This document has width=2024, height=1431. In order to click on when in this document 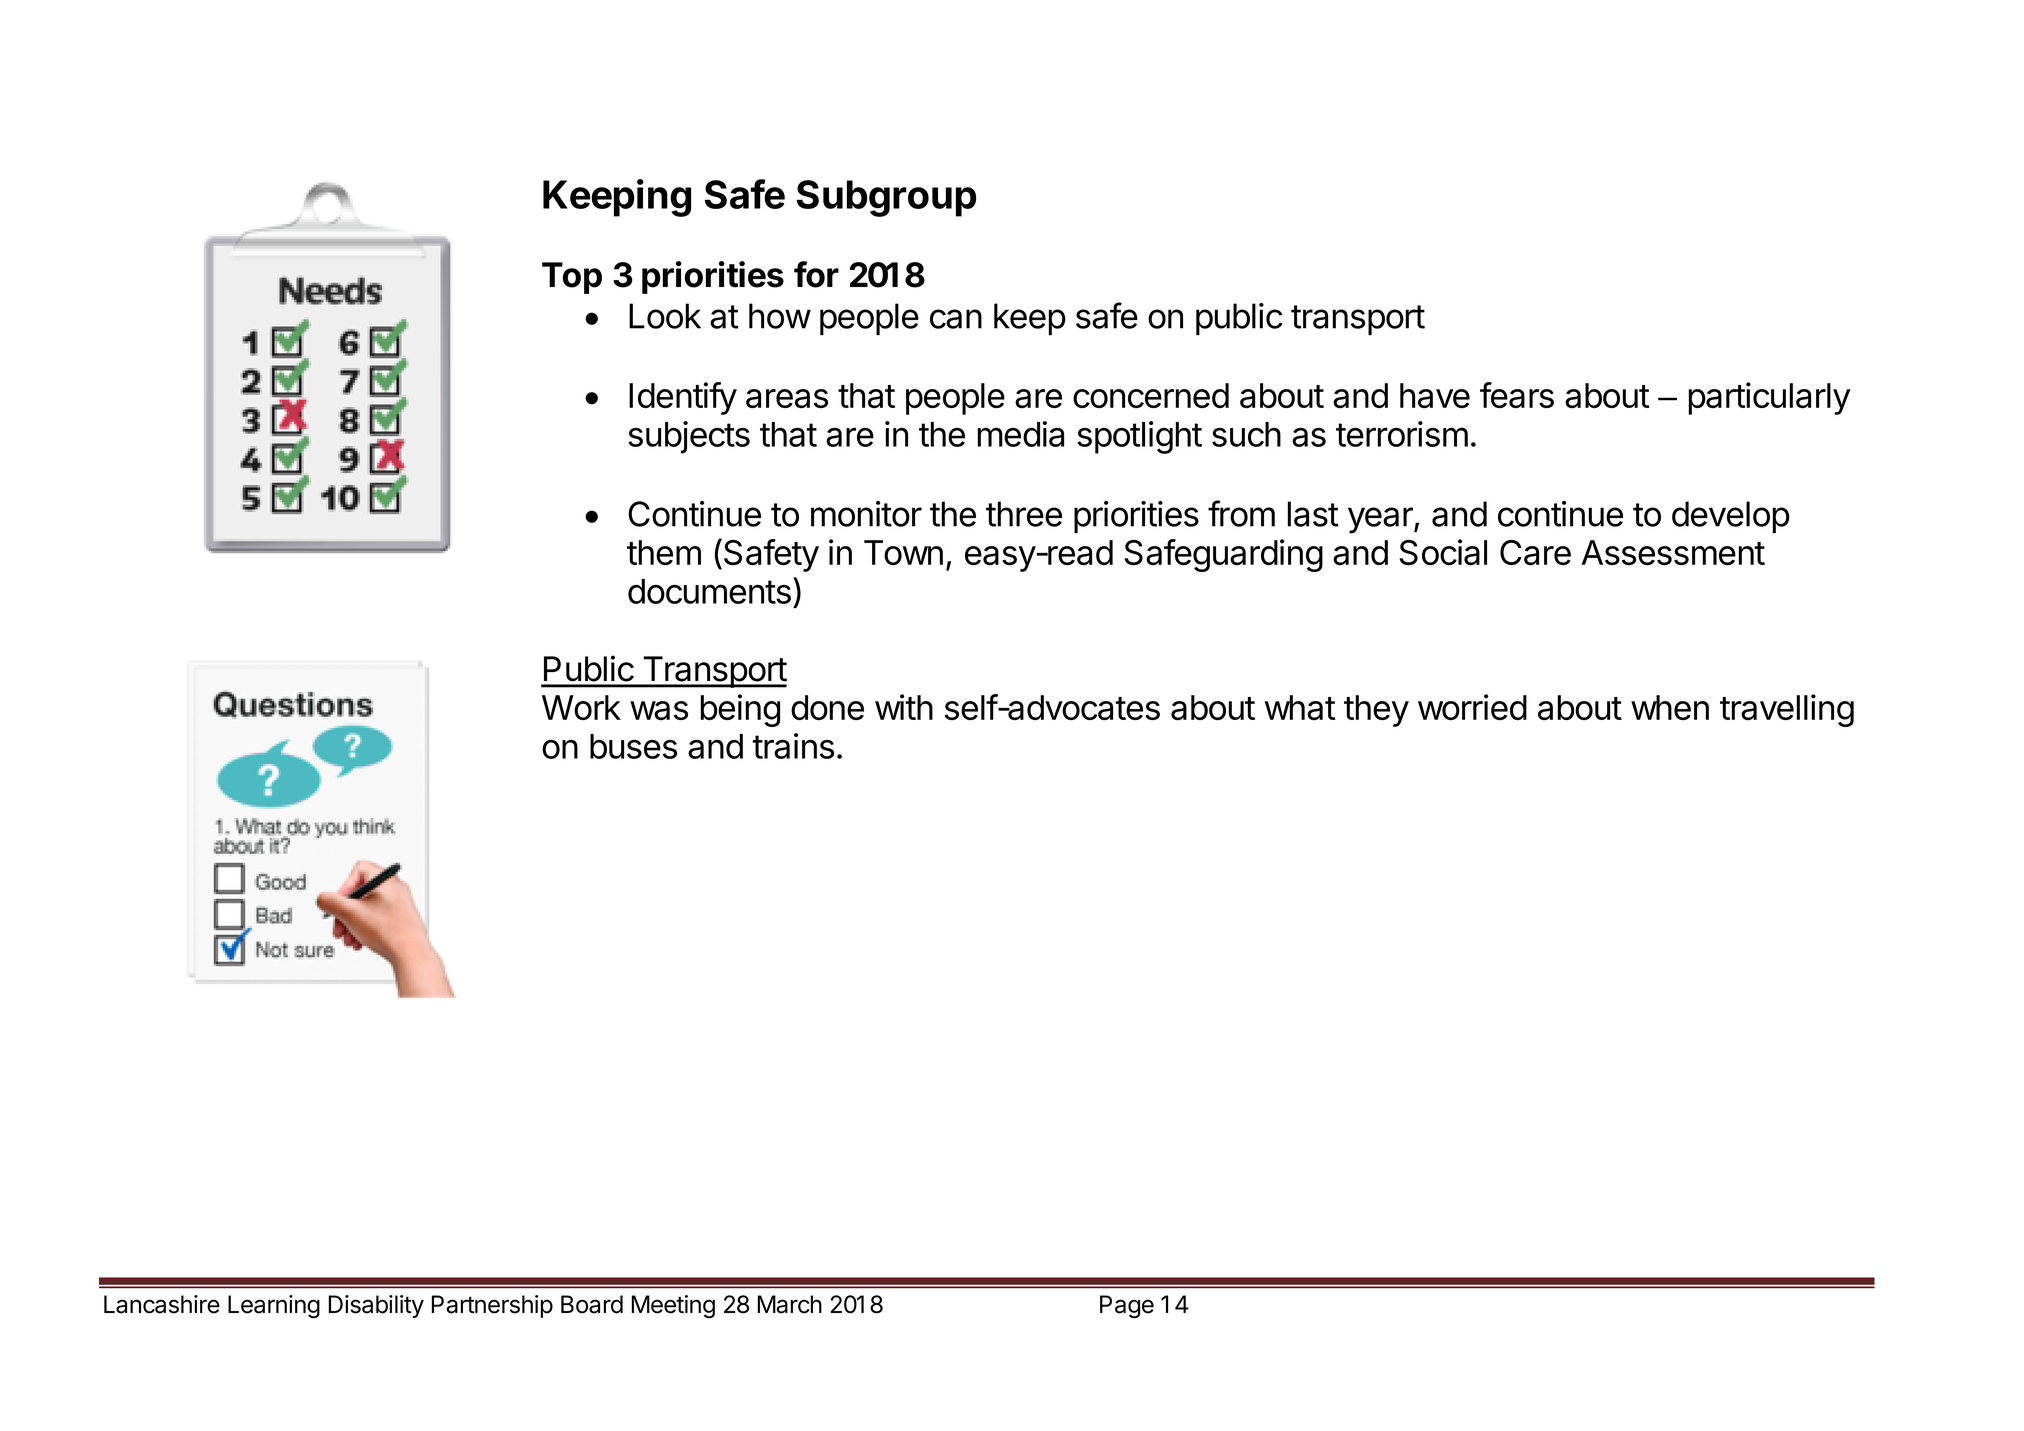, I will do `click(1670, 707)`.
